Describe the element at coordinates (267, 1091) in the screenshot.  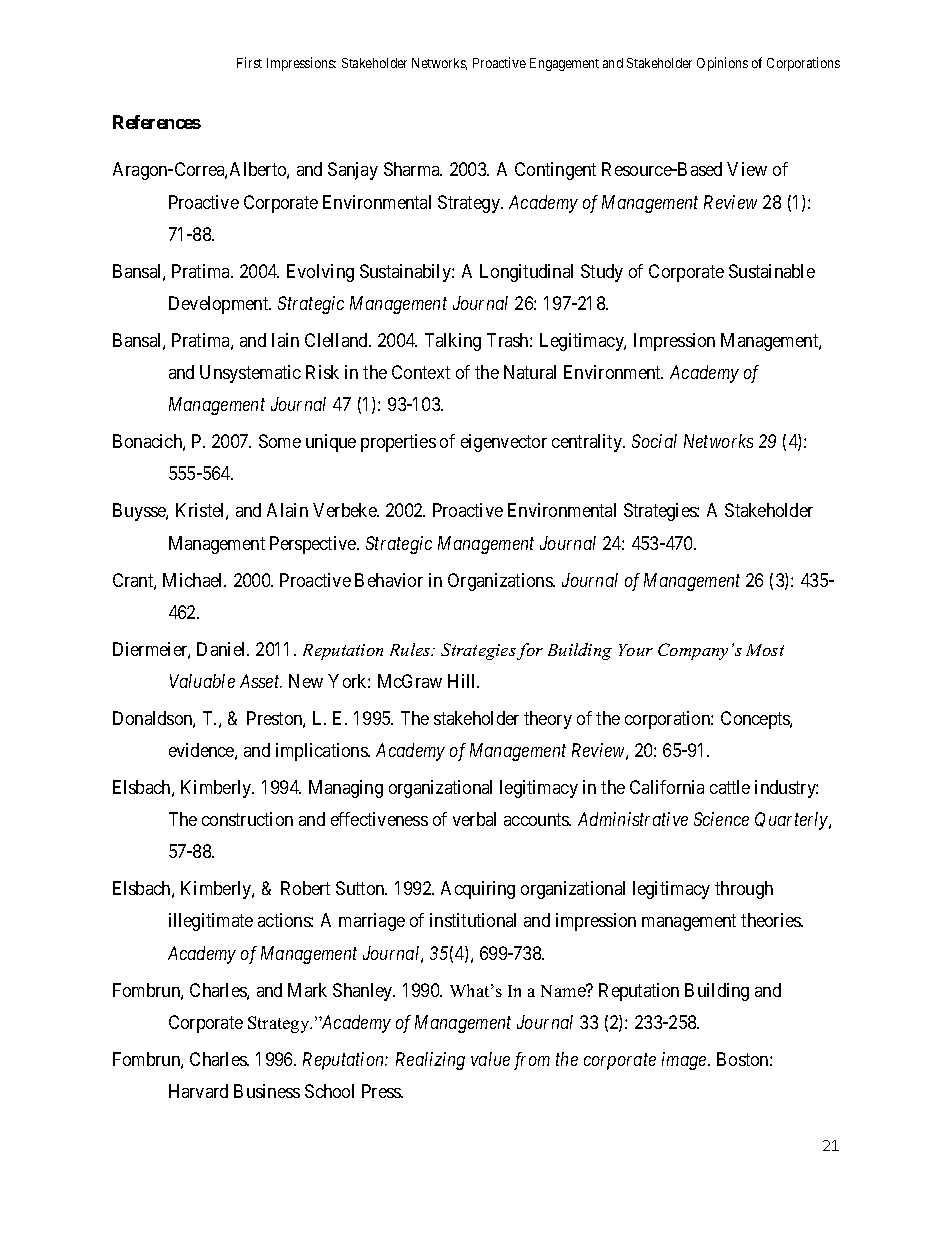
I see `Business` at that location.
